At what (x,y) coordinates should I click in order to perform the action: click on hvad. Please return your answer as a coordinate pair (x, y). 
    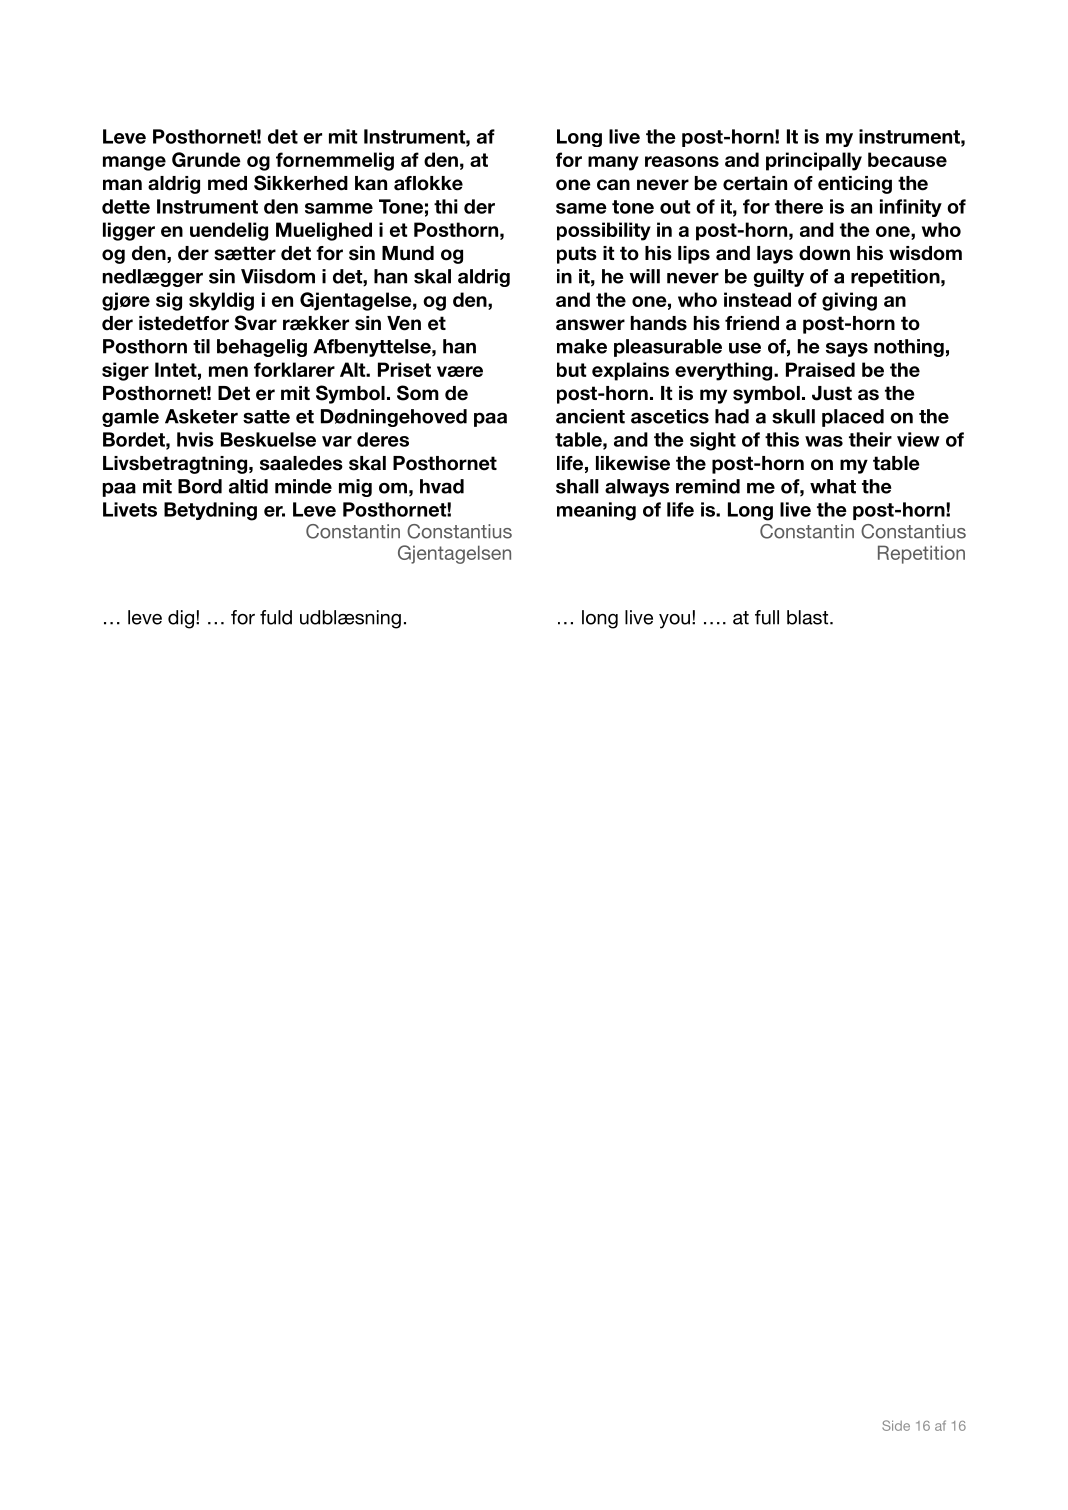
    Looking at the image, I should click on (442, 486).
